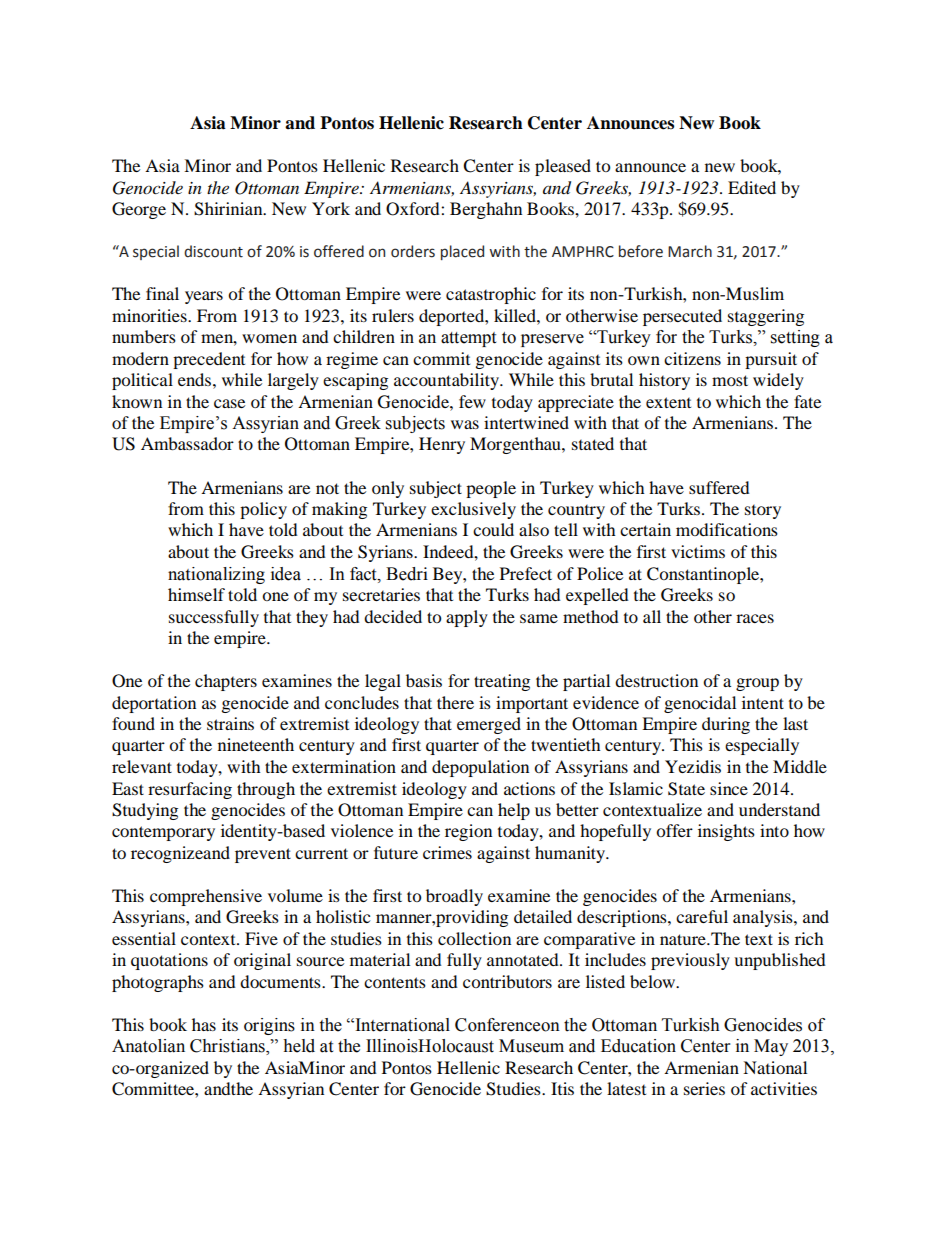  What do you see at coordinates (752, 187) in the page?
I see `Edited` at bounding box center [752, 187].
